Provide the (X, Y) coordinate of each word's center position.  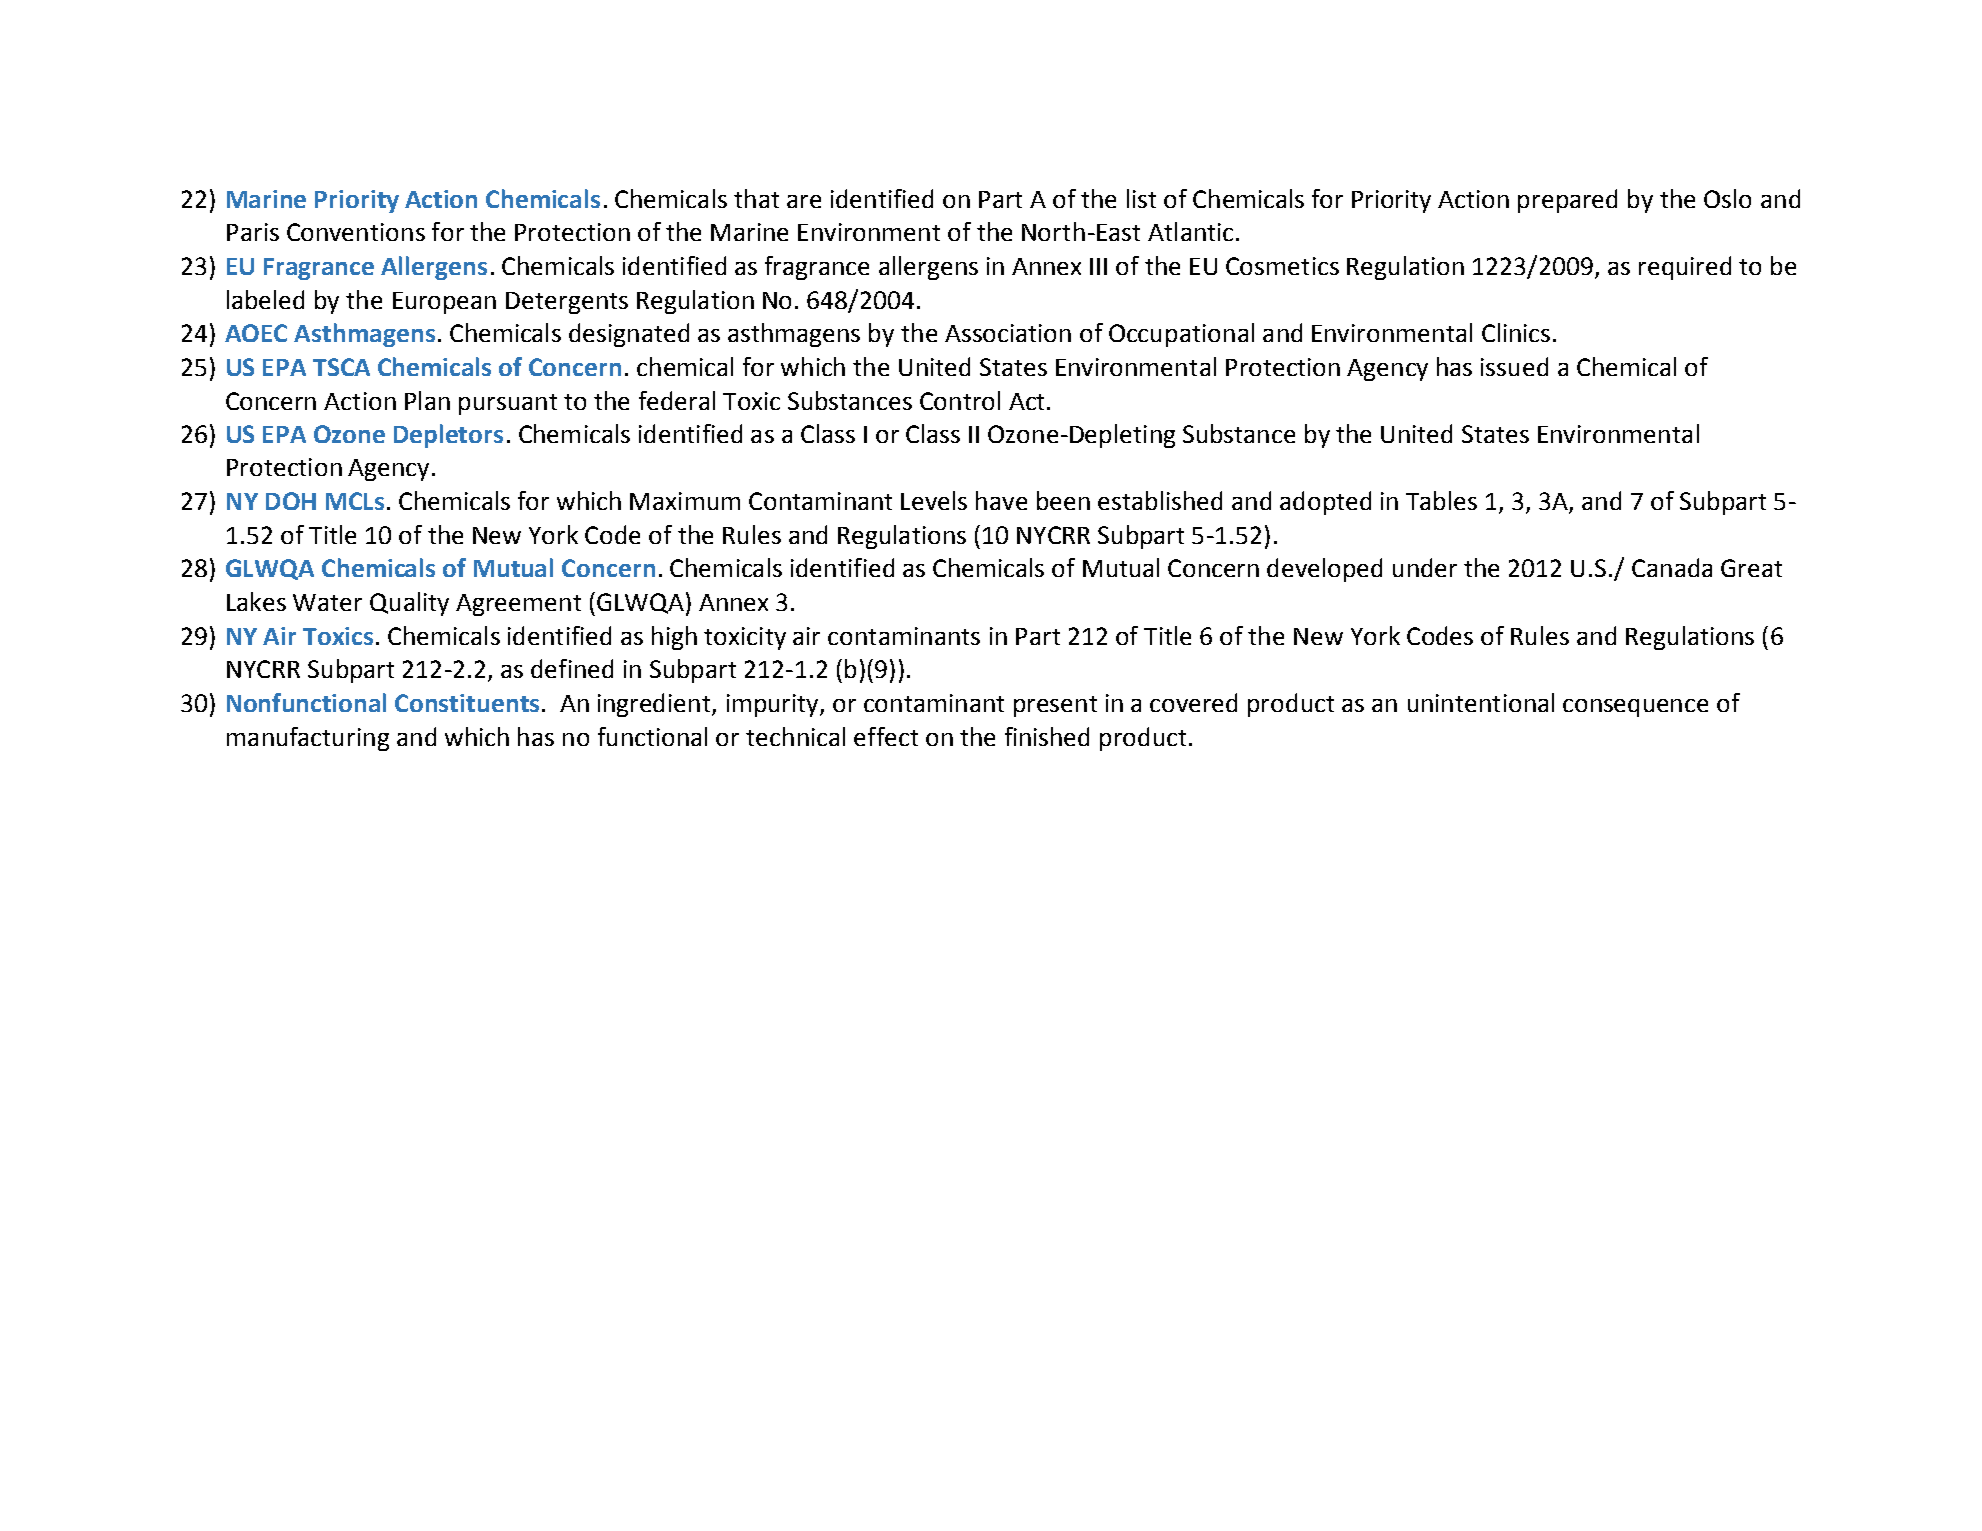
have (1001, 500)
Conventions (356, 232)
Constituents (467, 703)
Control (960, 400)
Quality (409, 604)
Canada (1672, 567)
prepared (1567, 201)
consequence (1635, 708)
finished (1047, 736)
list (1141, 198)
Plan (427, 400)
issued (1514, 366)
